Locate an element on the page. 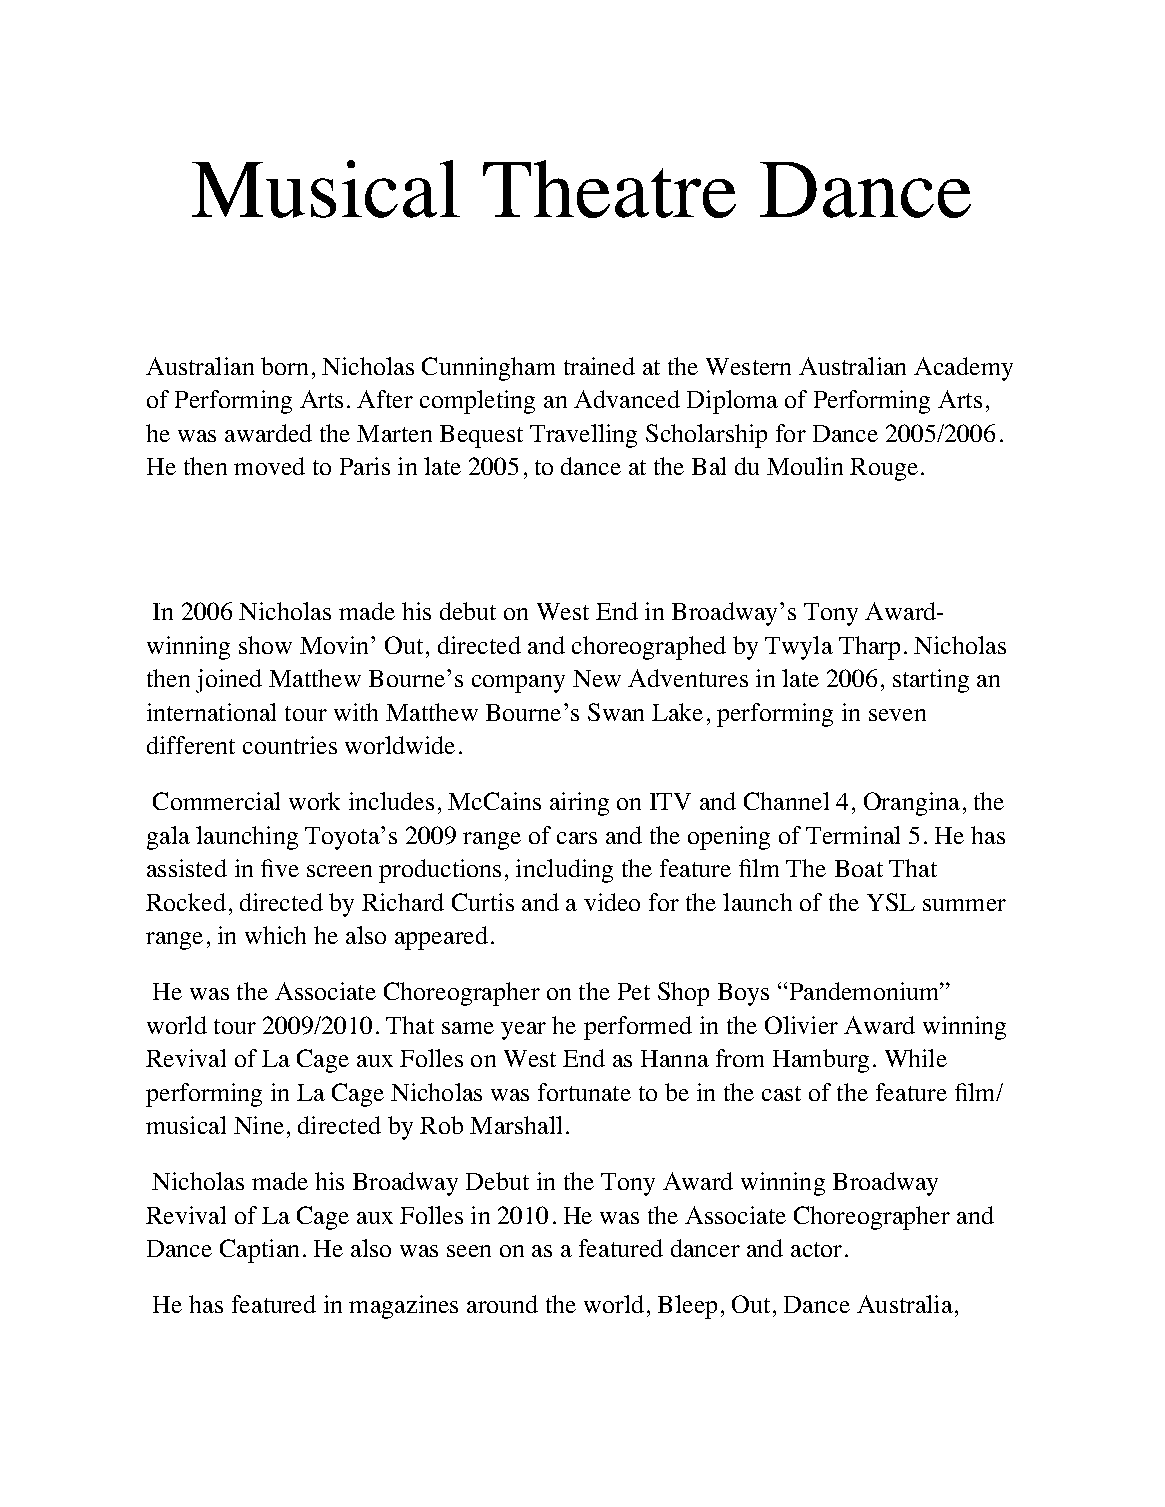 The image size is (1165, 1507). fortunate is located at coordinates (584, 1092).
